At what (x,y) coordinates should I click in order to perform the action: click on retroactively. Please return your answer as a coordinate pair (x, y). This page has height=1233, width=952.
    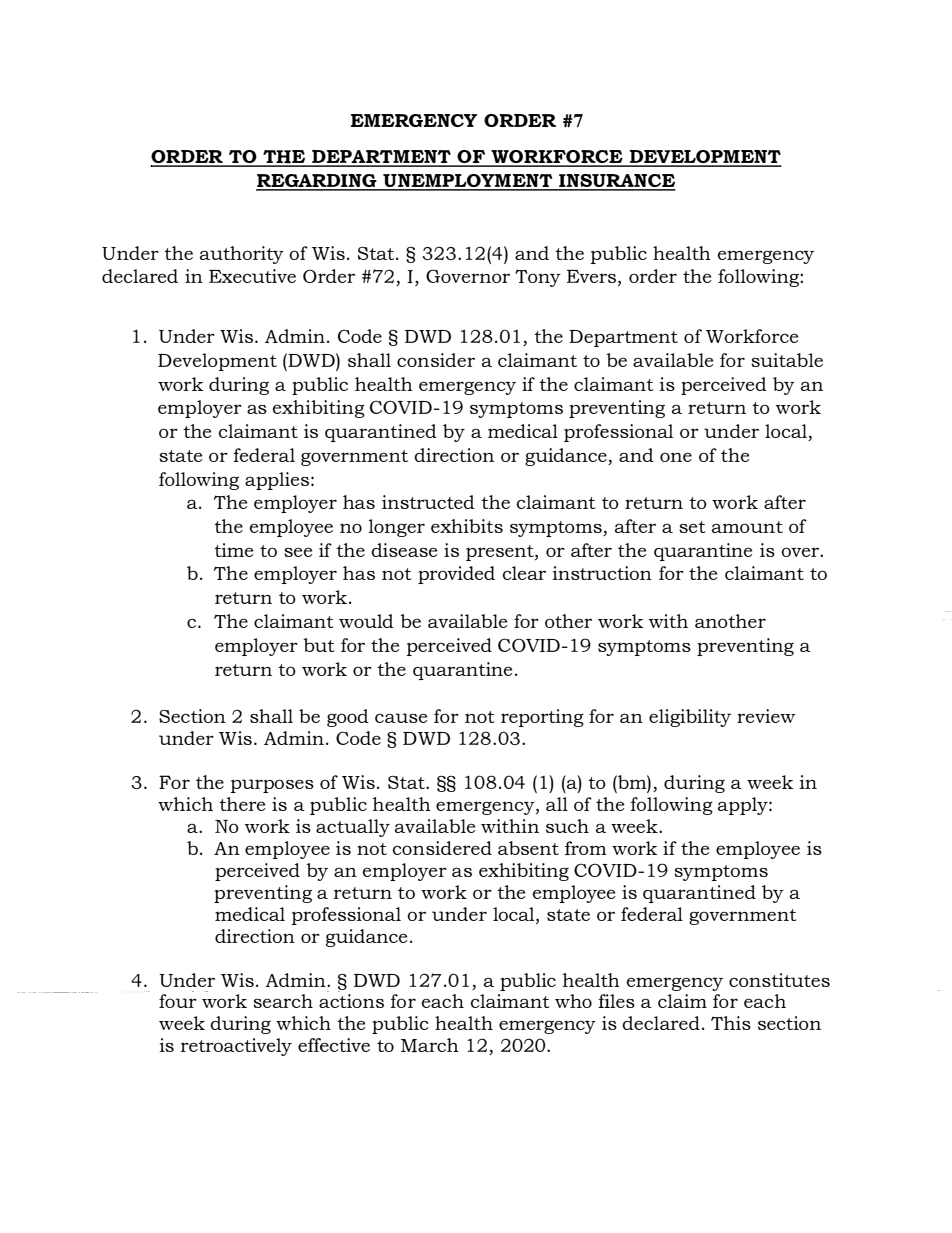
    Looking at the image, I should click on (236, 1047).
